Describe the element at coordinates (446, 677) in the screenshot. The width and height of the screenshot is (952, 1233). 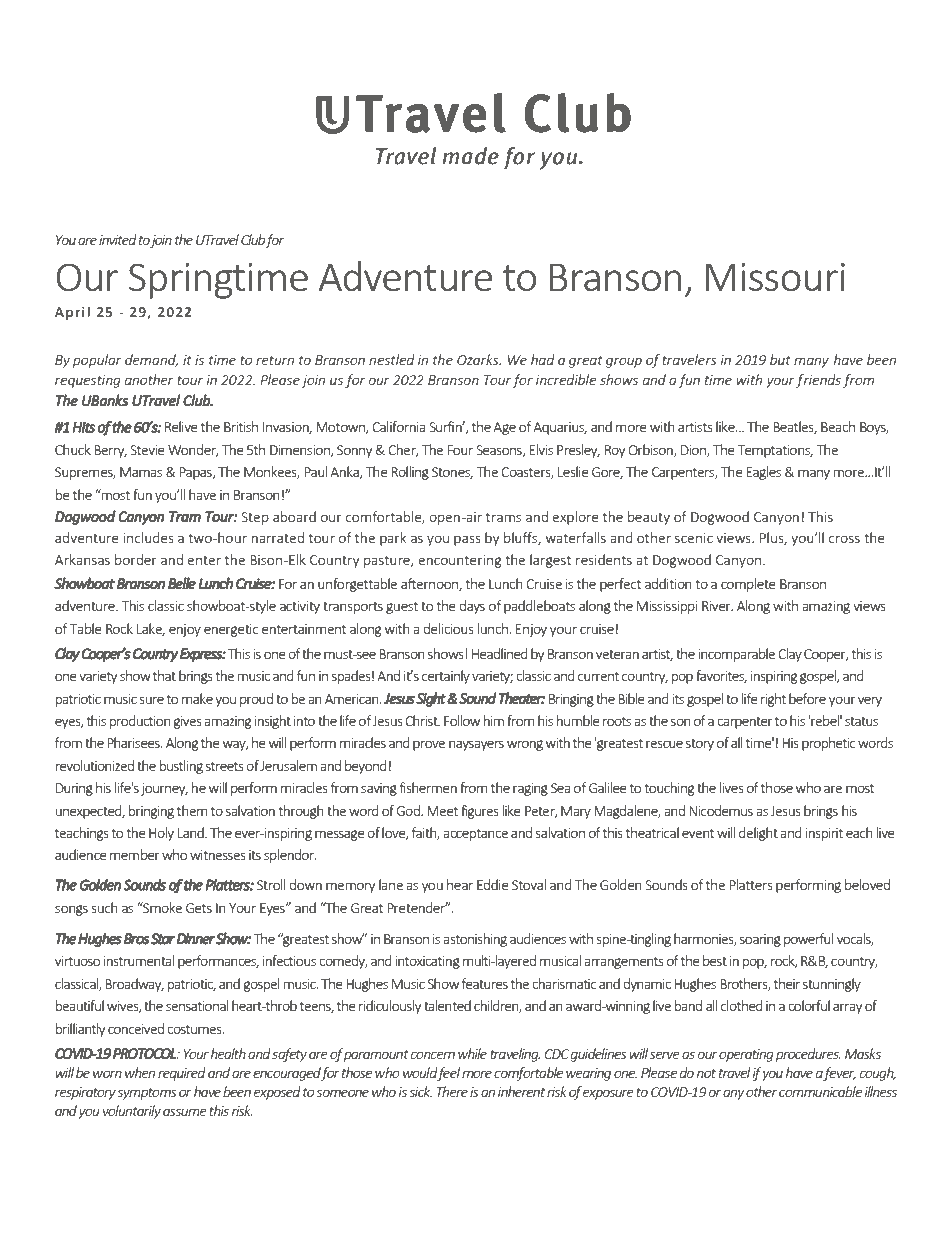
I see `certainly` at that location.
